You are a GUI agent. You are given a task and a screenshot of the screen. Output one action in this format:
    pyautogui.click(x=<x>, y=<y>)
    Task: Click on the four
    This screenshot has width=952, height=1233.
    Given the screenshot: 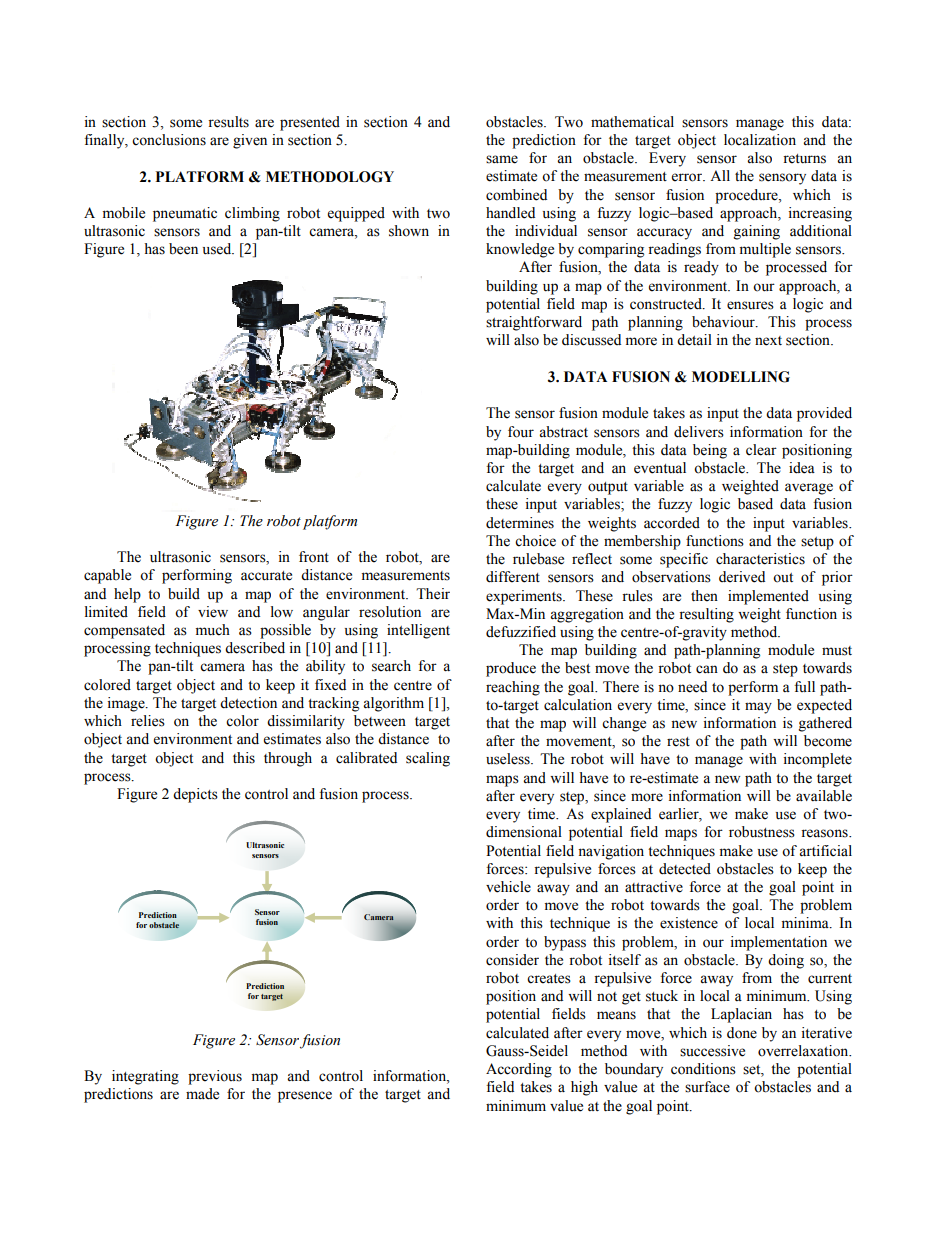 What is the action you would take?
    pyautogui.click(x=521, y=432)
